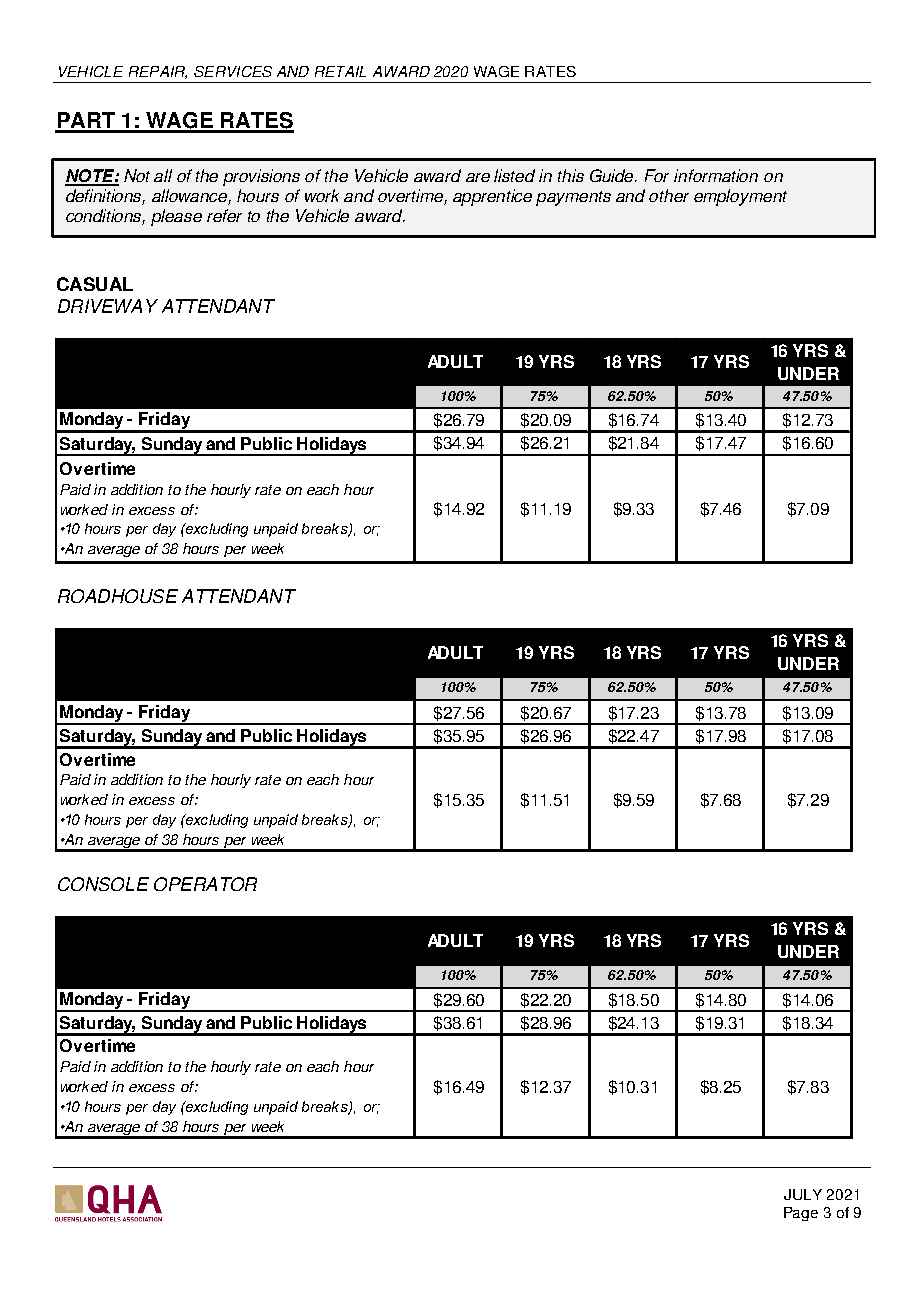  Describe the element at coordinates (801, 1214) in the screenshot. I see `Page` at that location.
